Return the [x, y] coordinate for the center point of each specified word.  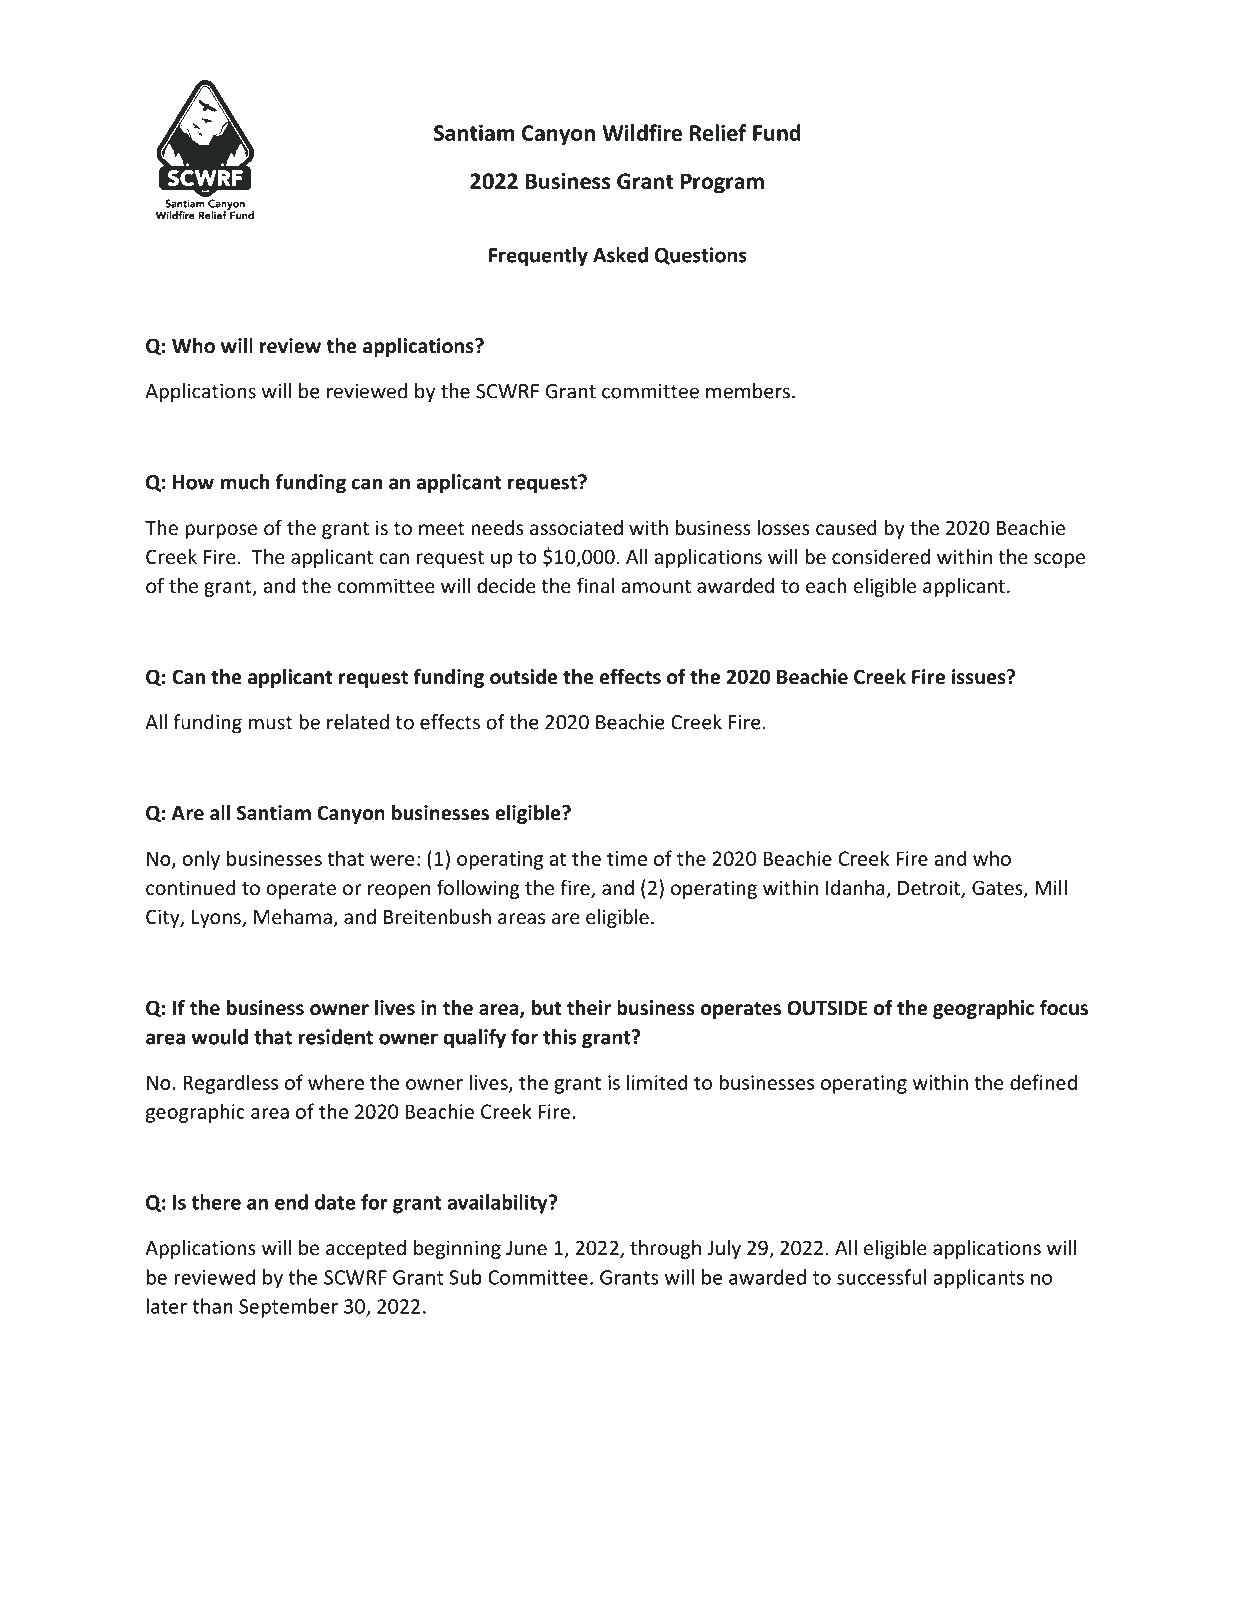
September [288, 1308]
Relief [718, 132]
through [665, 1249]
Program [722, 183]
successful [881, 1277]
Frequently [538, 257]
